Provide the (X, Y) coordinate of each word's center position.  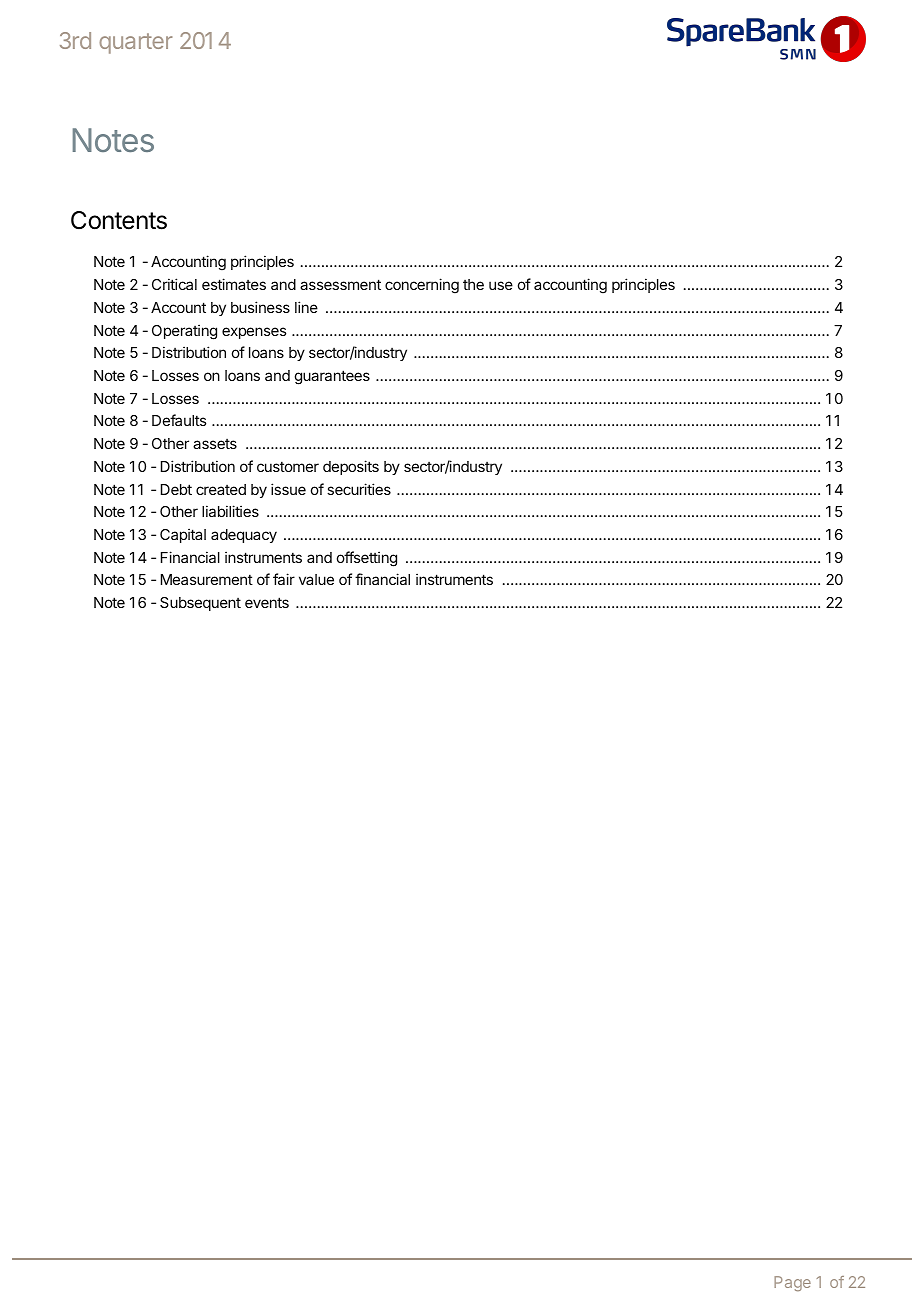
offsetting (367, 559)
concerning (422, 286)
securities (359, 489)
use (501, 285)
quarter (135, 43)
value (316, 579)
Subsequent (200, 604)
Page (792, 1283)
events (267, 602)
